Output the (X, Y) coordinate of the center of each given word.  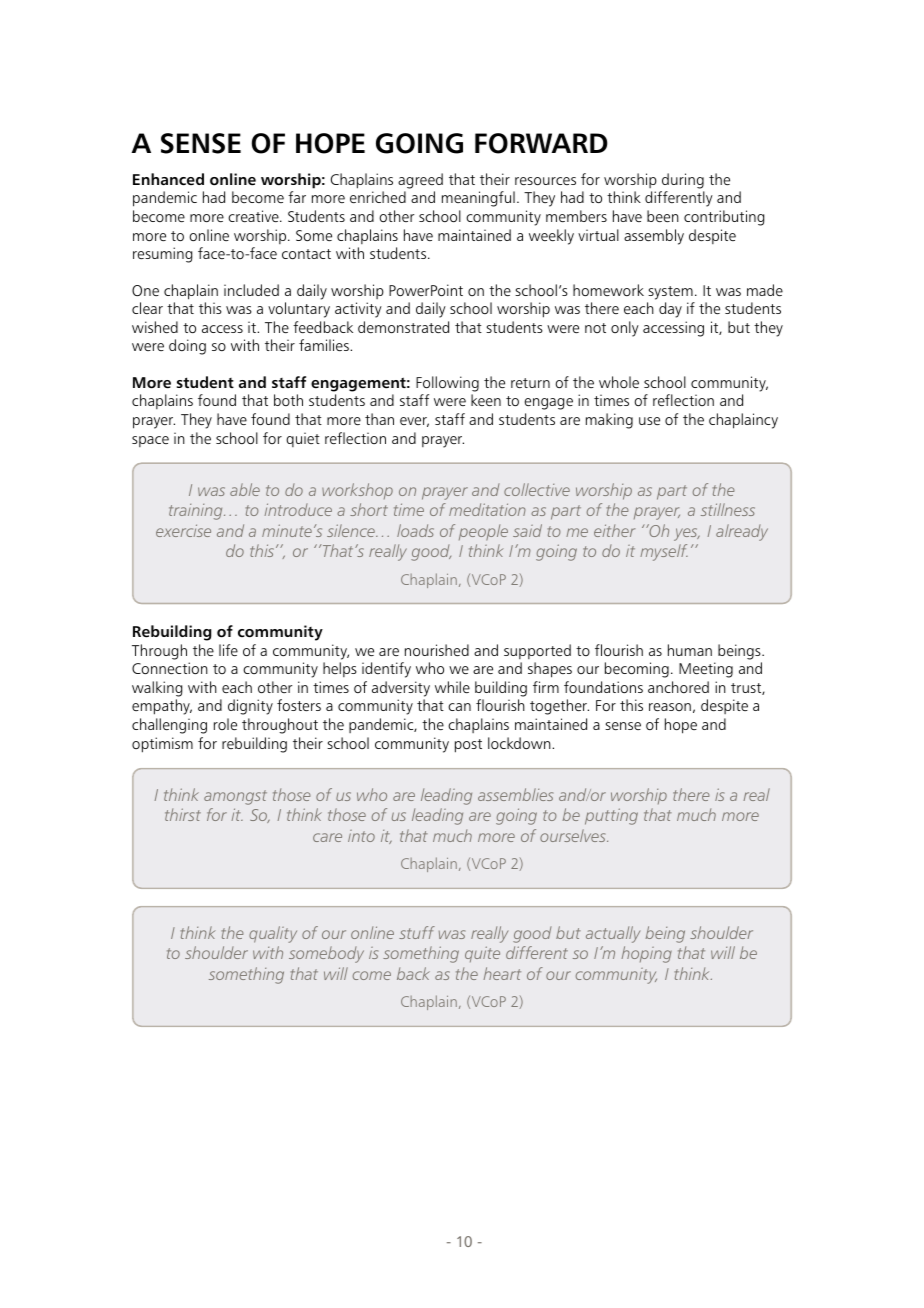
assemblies (515, 794)
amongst (235, 797)
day (670, 310)
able (245, 489)
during (683, 181)
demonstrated (403, 327)
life (228, 650)
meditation (487, 509)
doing (187, 347)
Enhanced (168, 179)
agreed (420, 181)
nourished (437, 650)
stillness (728, 509)
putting (611, 816)
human (690, 650)
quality (273, 934)
